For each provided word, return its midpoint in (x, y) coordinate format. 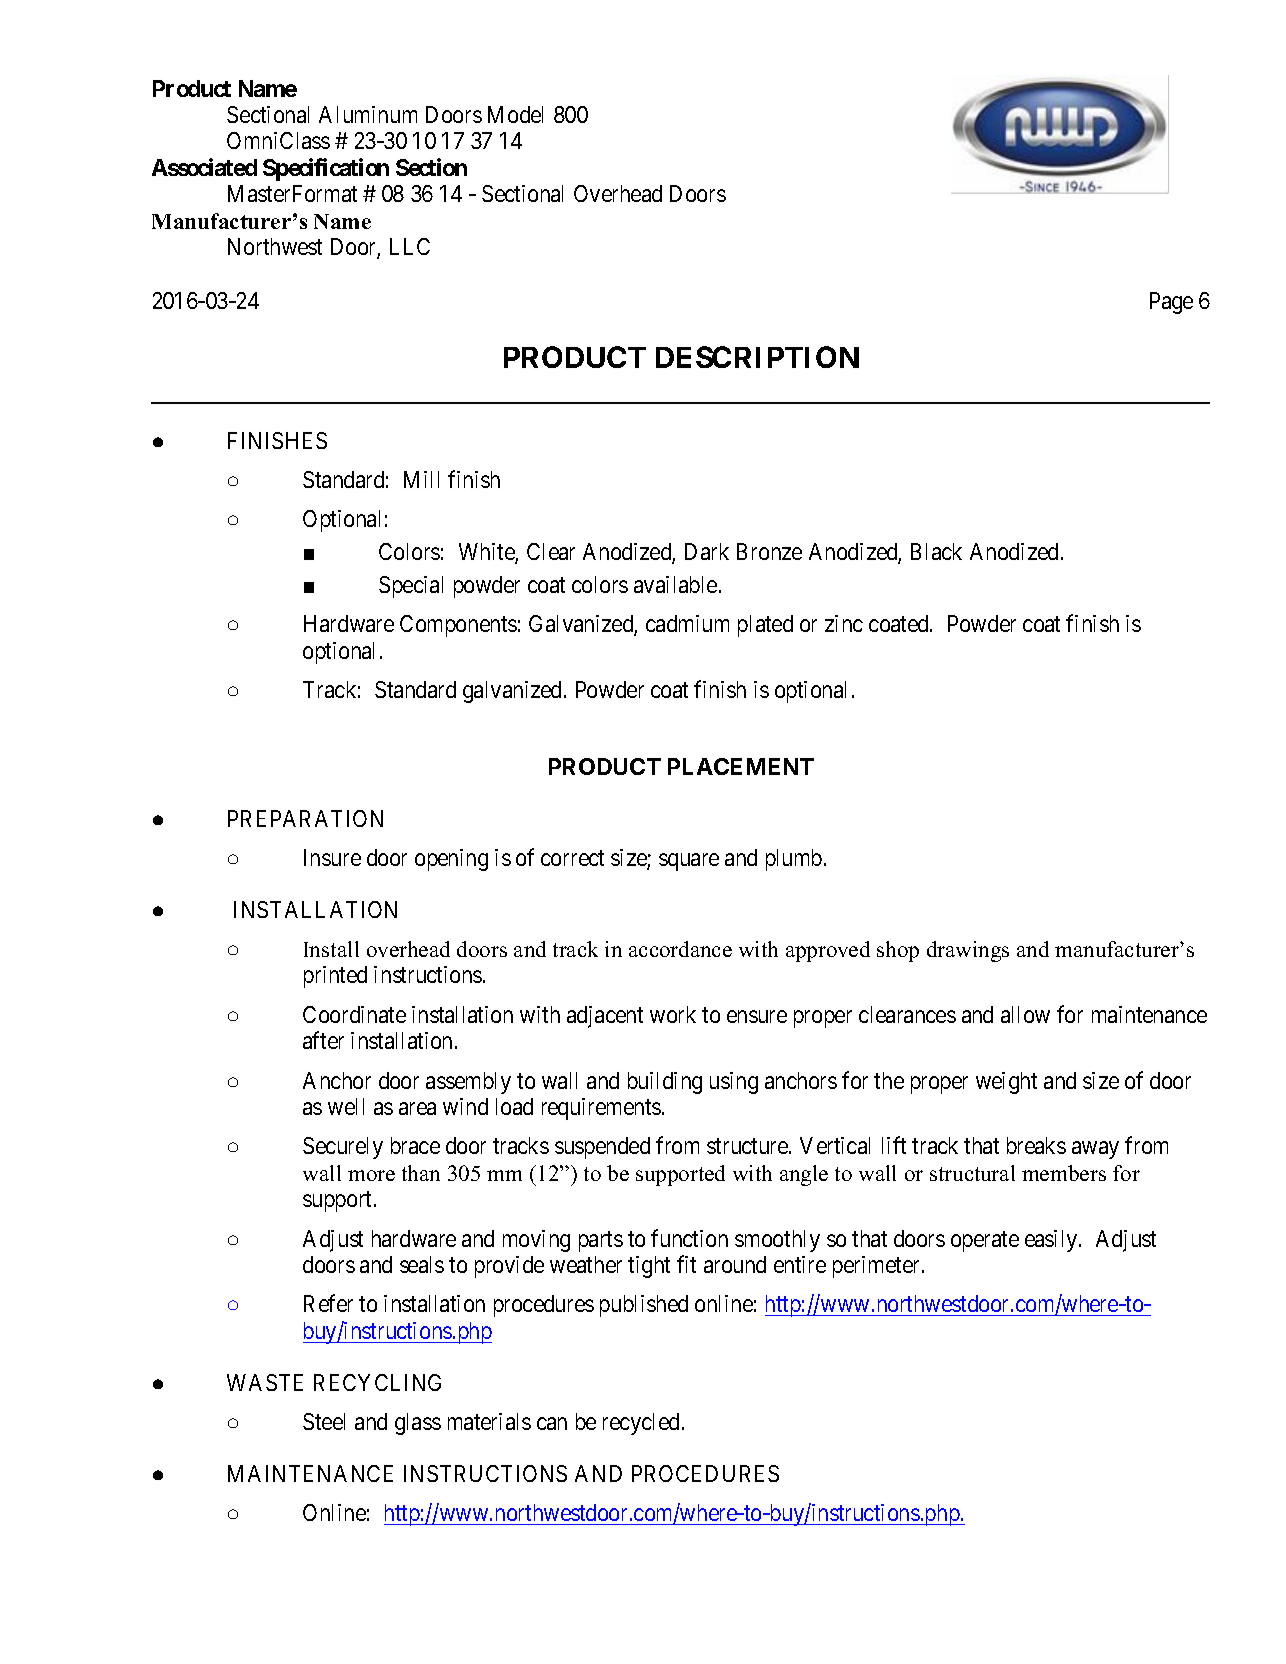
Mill (421, 479)
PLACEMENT (741, 766)
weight (1006, 1083)
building (665, 1083)
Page (1171, 303)
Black (936, 551)
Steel (324, 1421)
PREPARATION (305, 818)
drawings (968, 951)
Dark (707, 551)
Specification (326, 169)
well (346, 1106)
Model (515, 114)
